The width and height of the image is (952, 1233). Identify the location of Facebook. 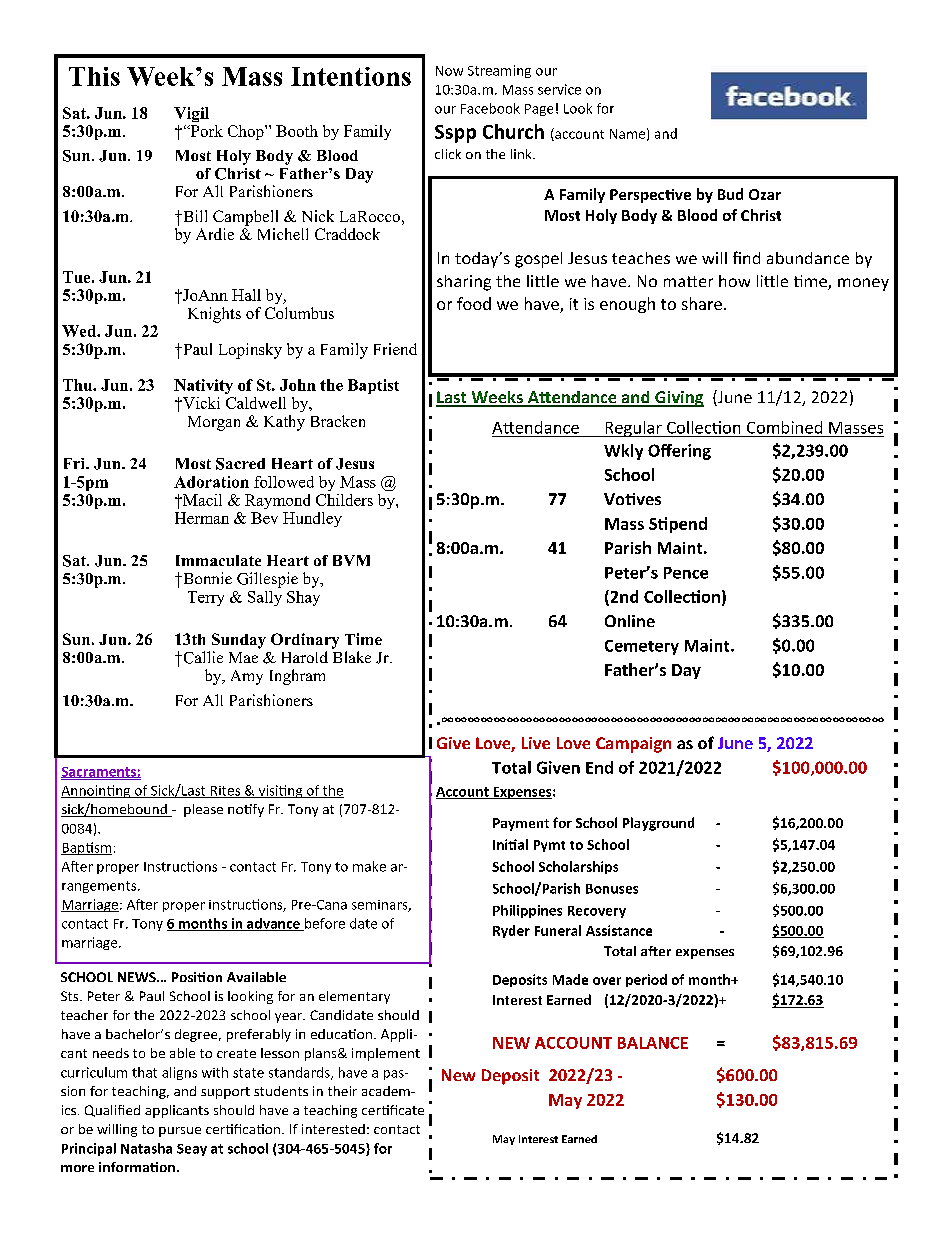
(490, 108).
